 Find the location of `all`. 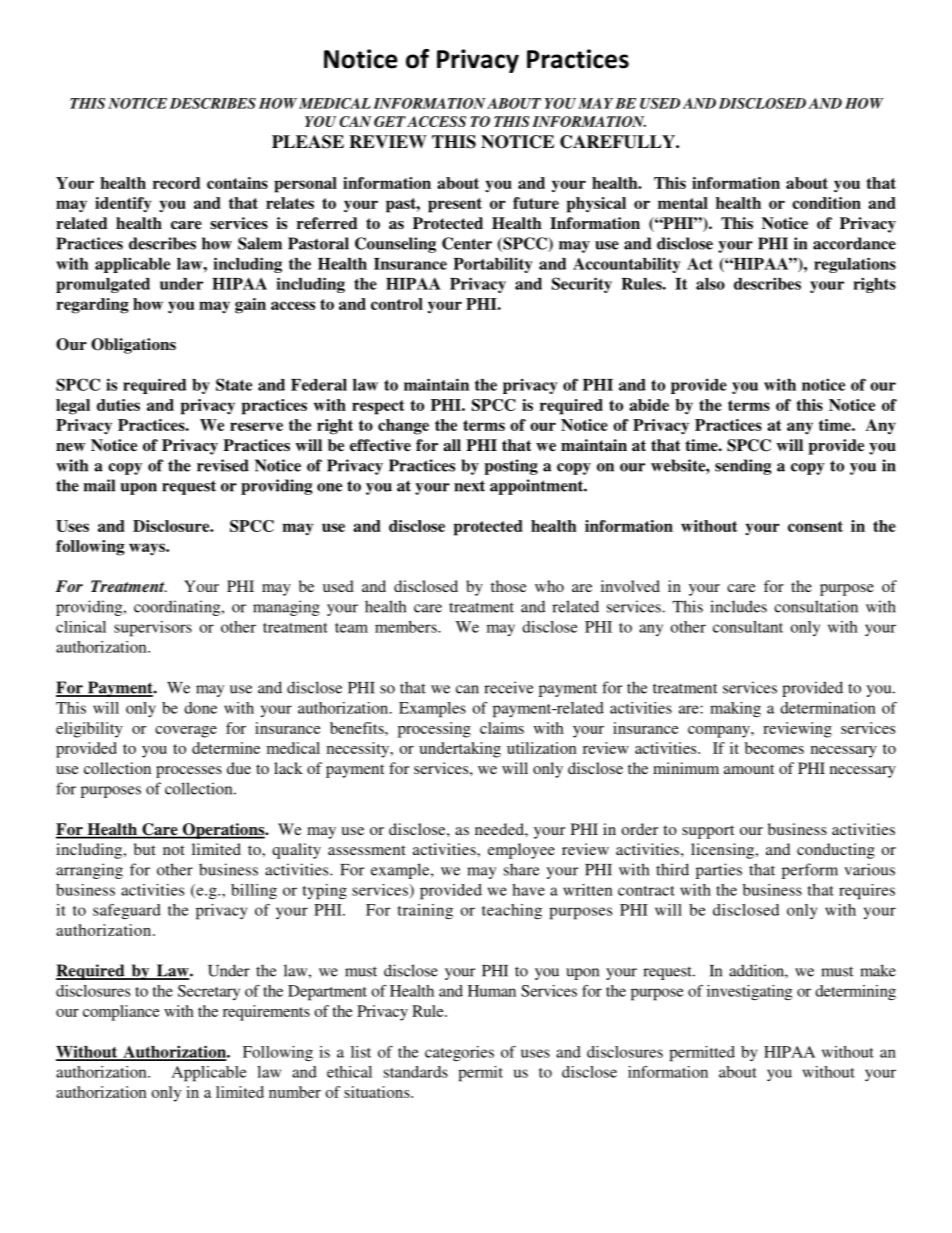

all is located at coordinates (452, 445).
